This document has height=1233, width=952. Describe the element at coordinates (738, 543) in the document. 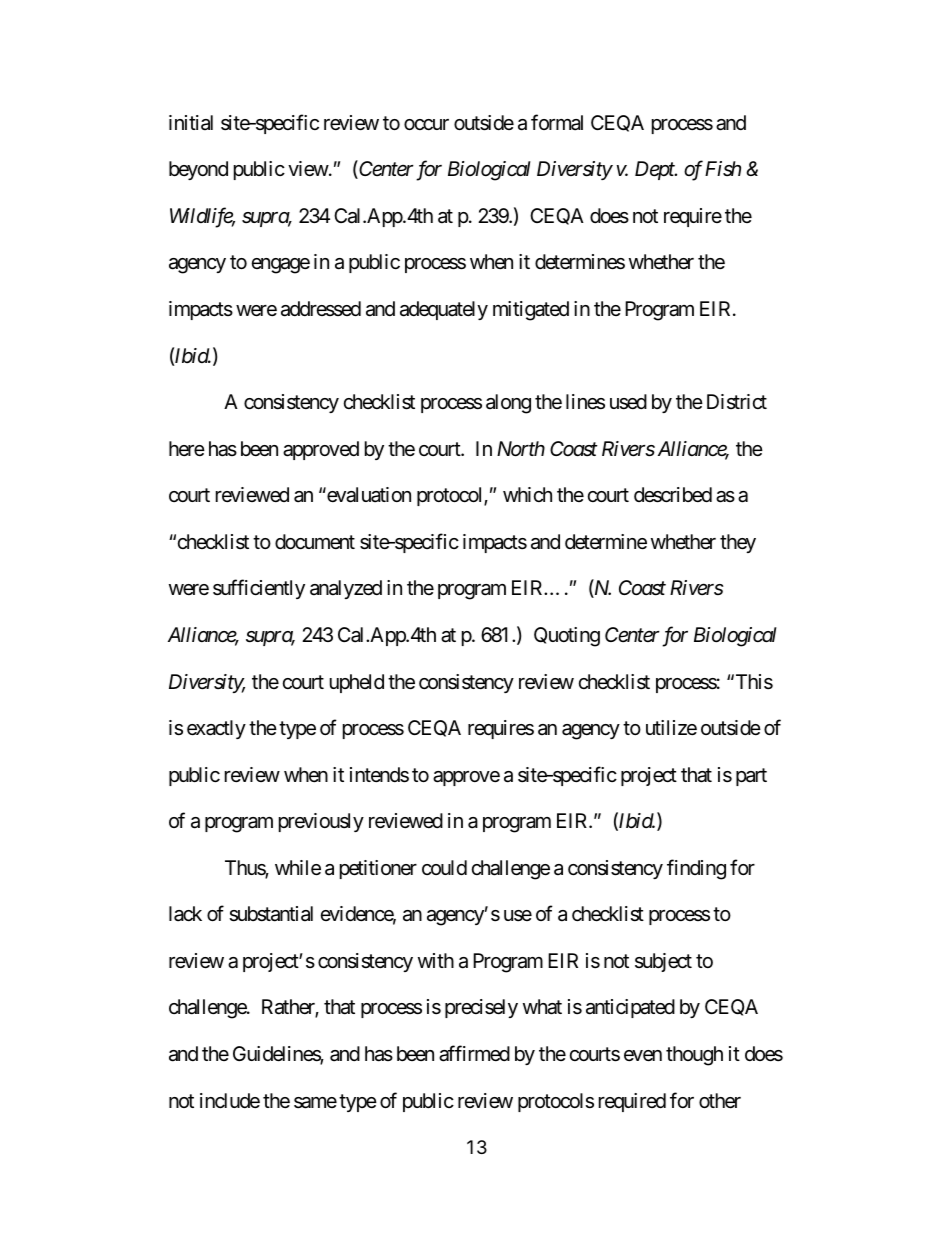

I see `they` at that location.
